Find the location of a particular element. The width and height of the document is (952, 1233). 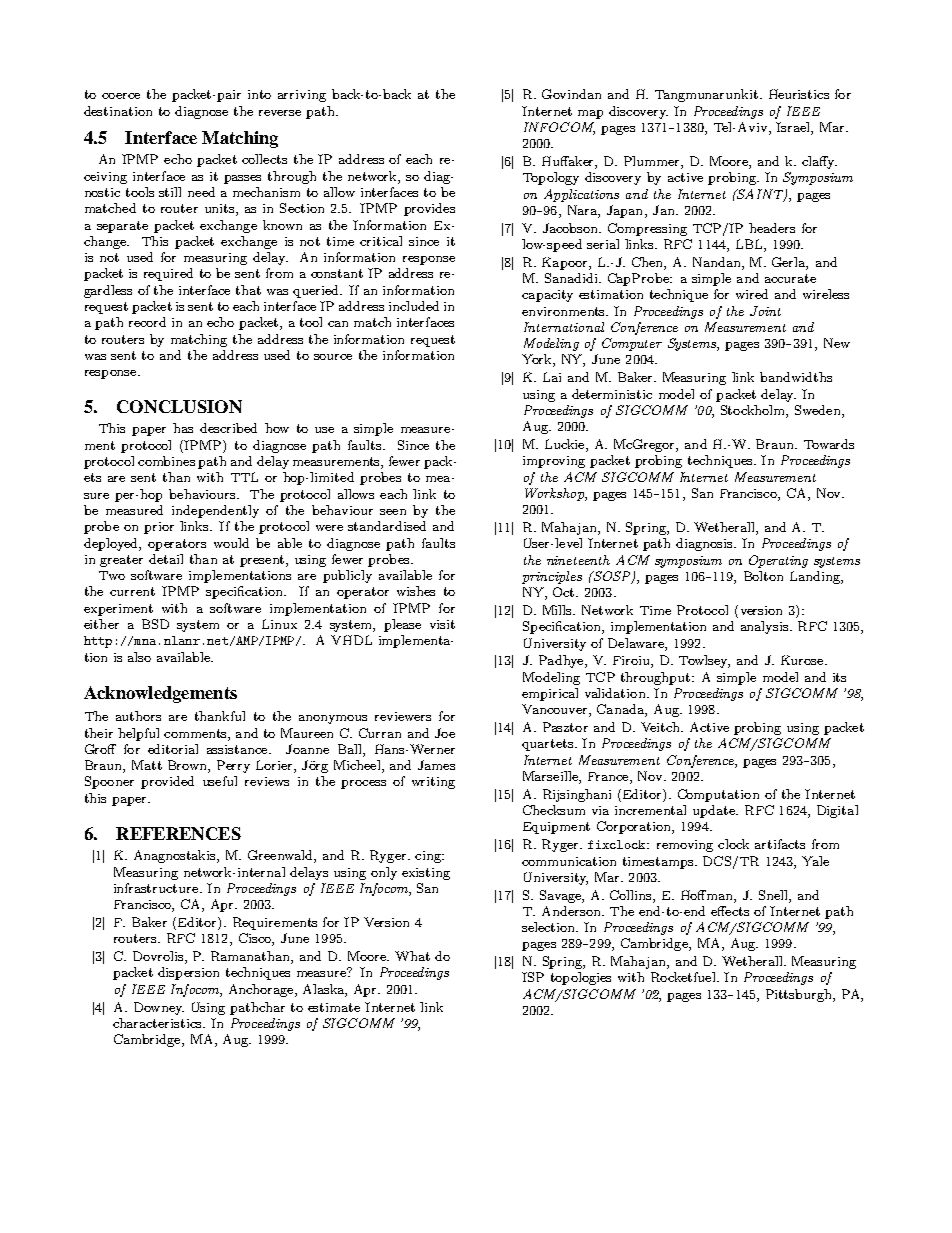

Joint is located at coordinates (765, 311).
